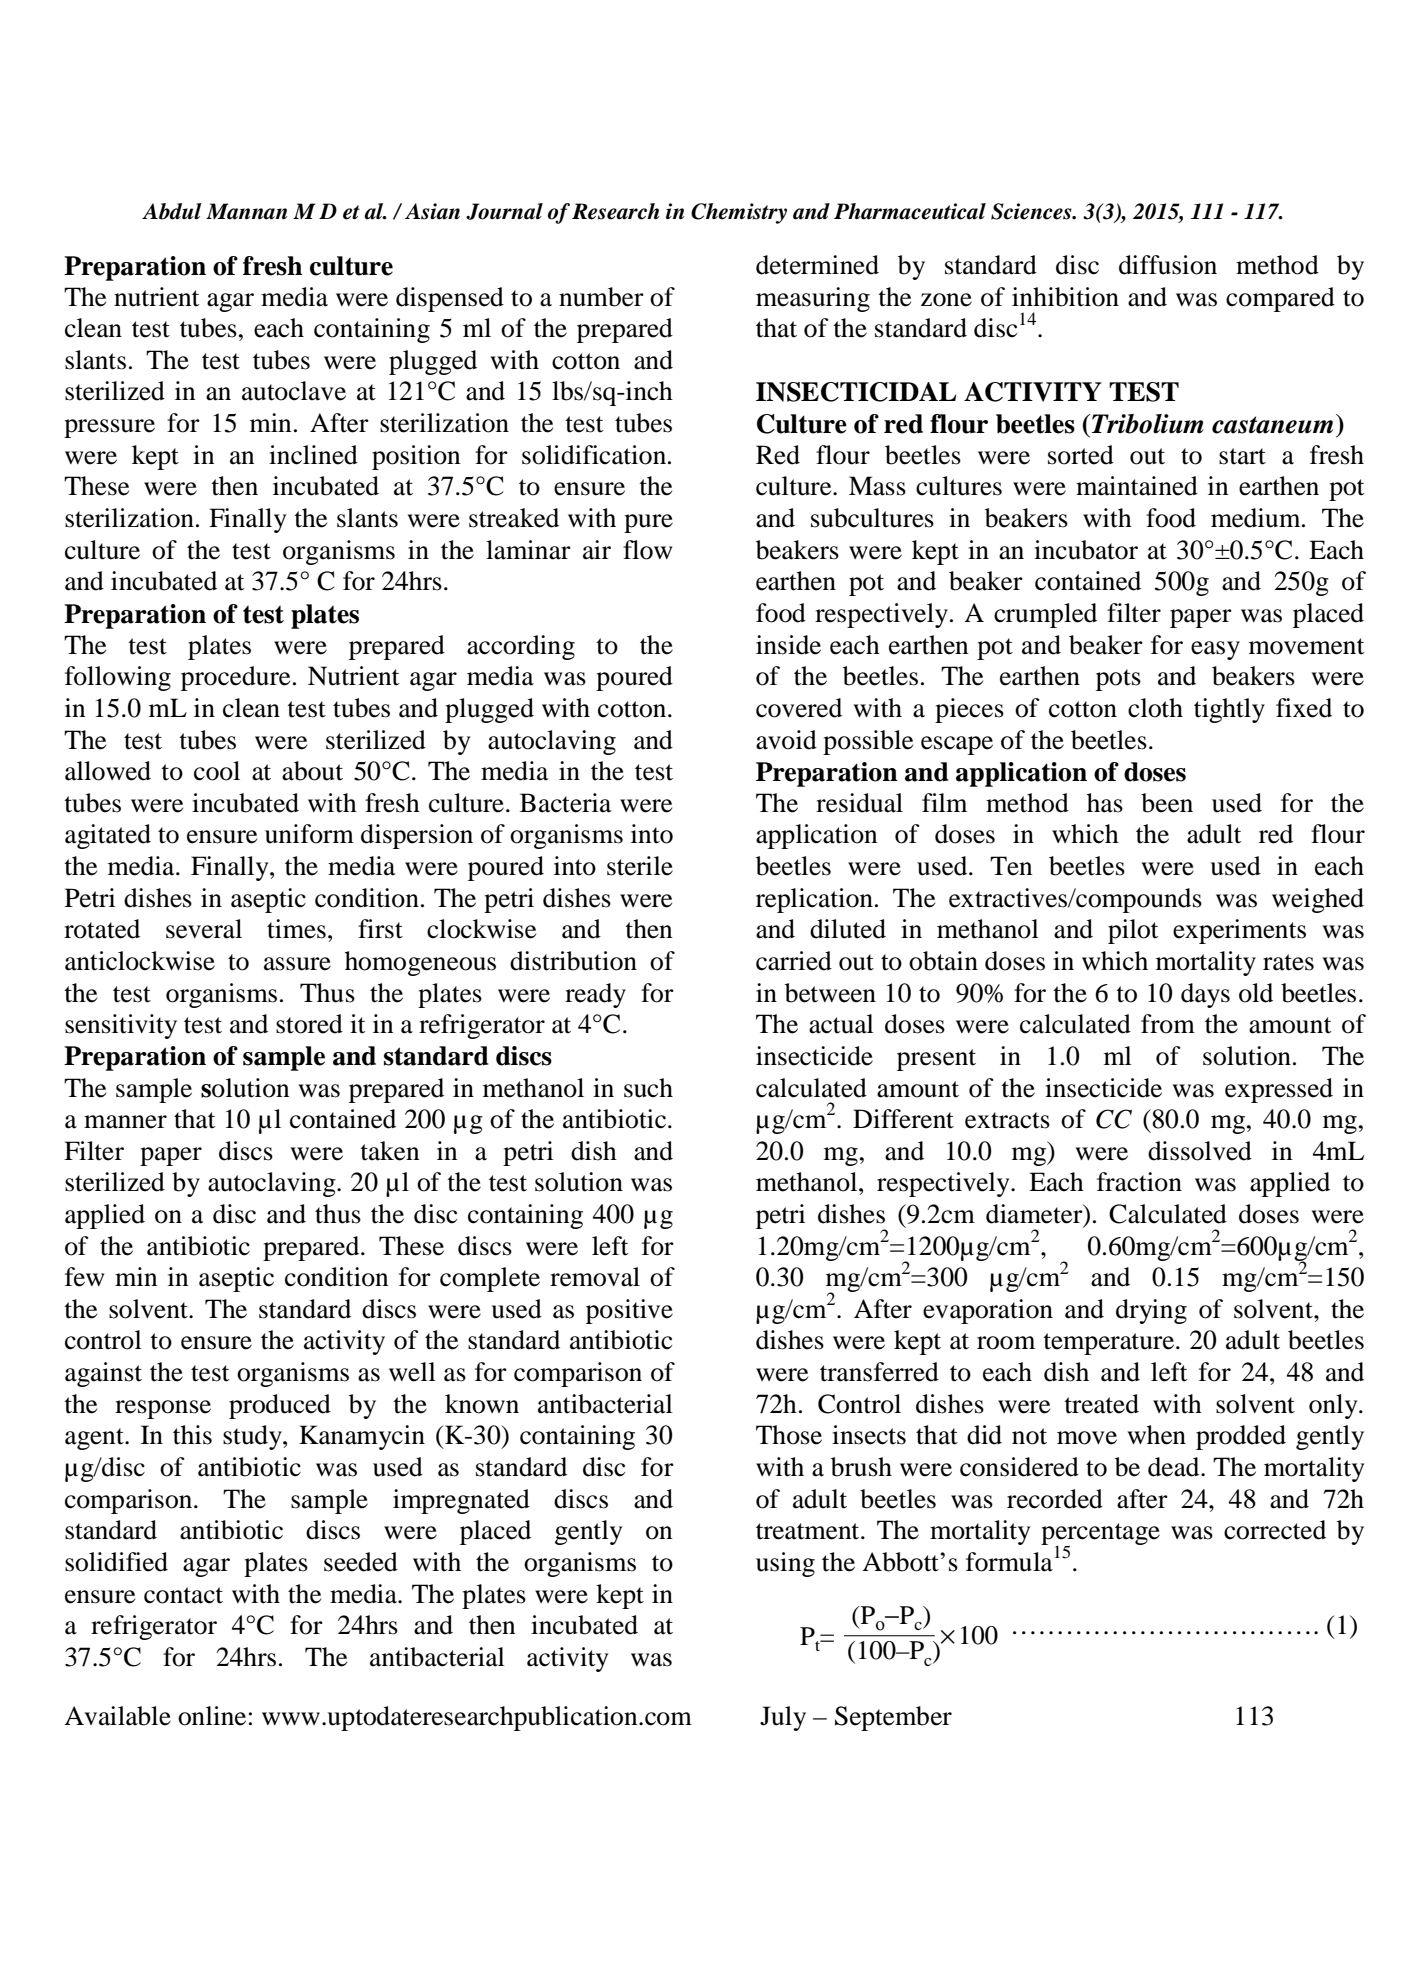  I want to click on inclined, so click(313, 455).
